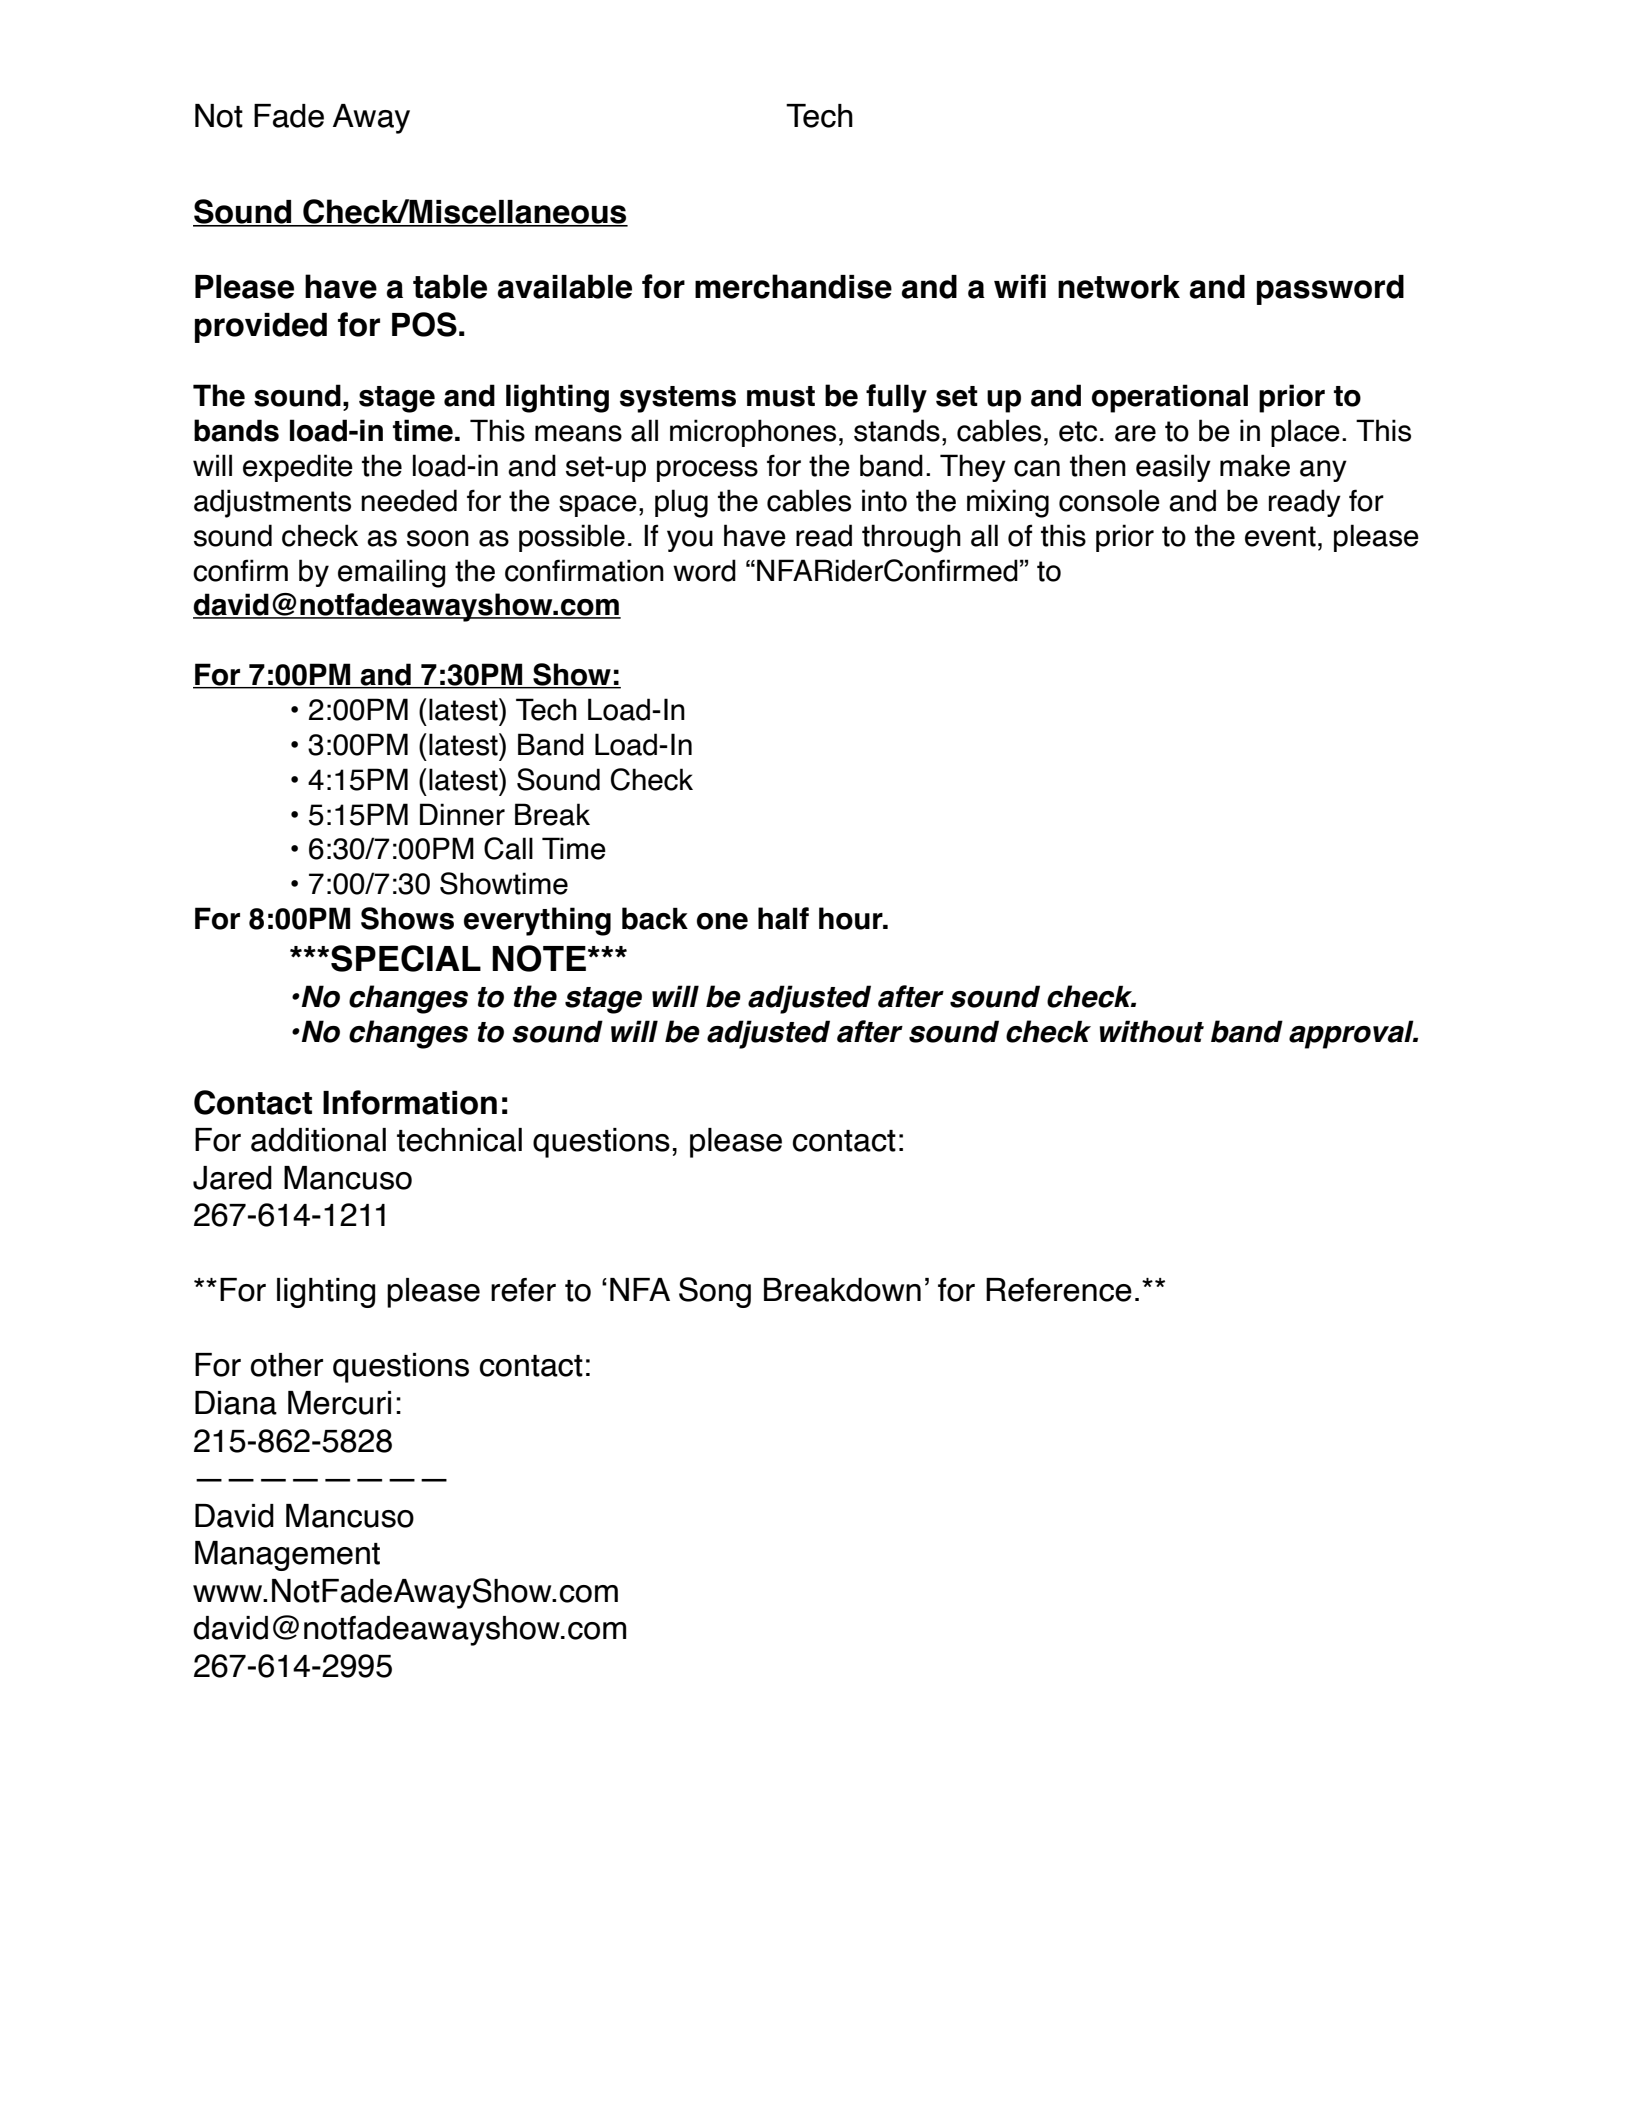 The height and width of the document is (2124, 1641). What do you see at coordinates (1280, 536) in the document?
I see `event` at bounding box center [1280, 536].
